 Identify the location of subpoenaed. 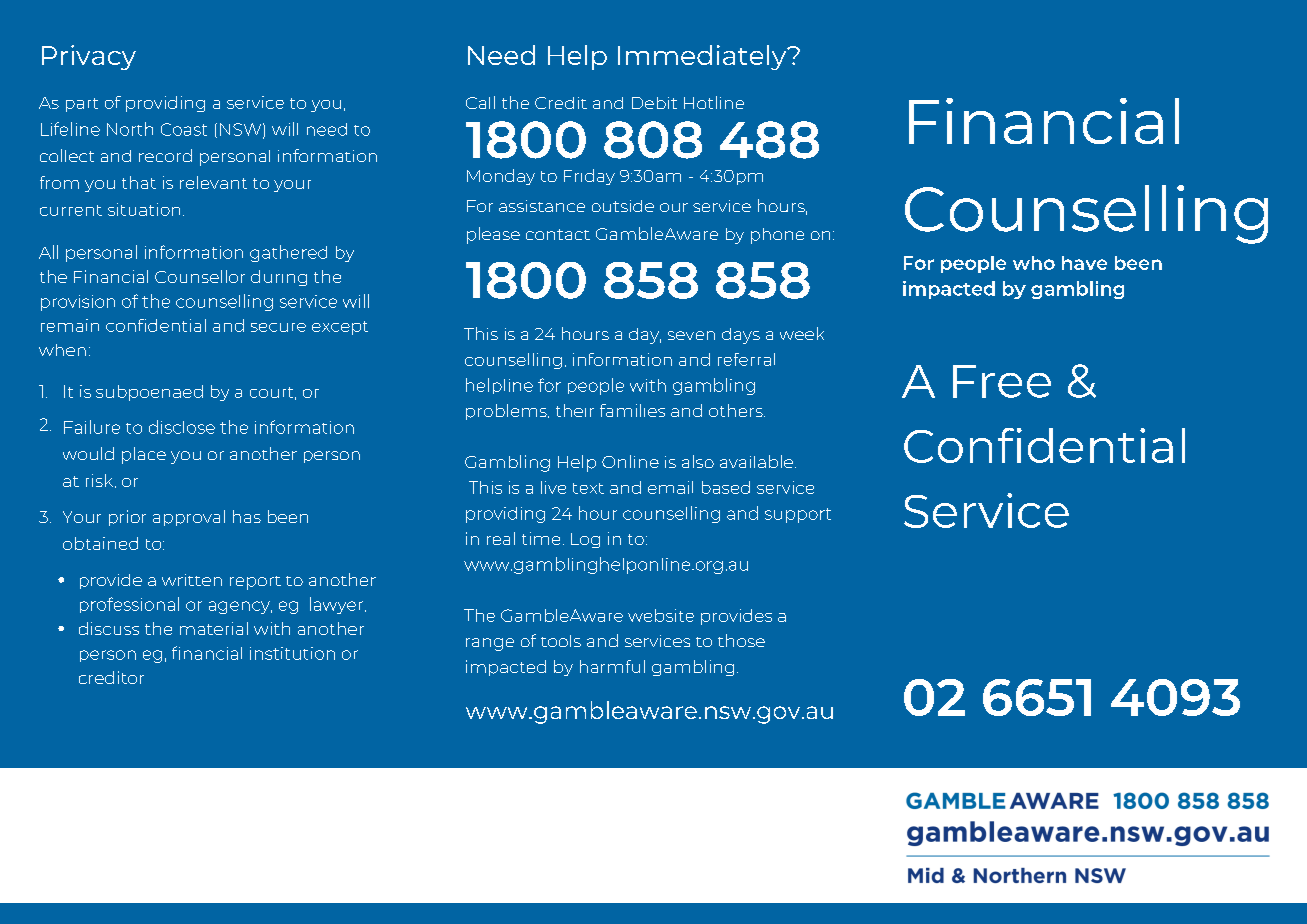
(149, 393).
